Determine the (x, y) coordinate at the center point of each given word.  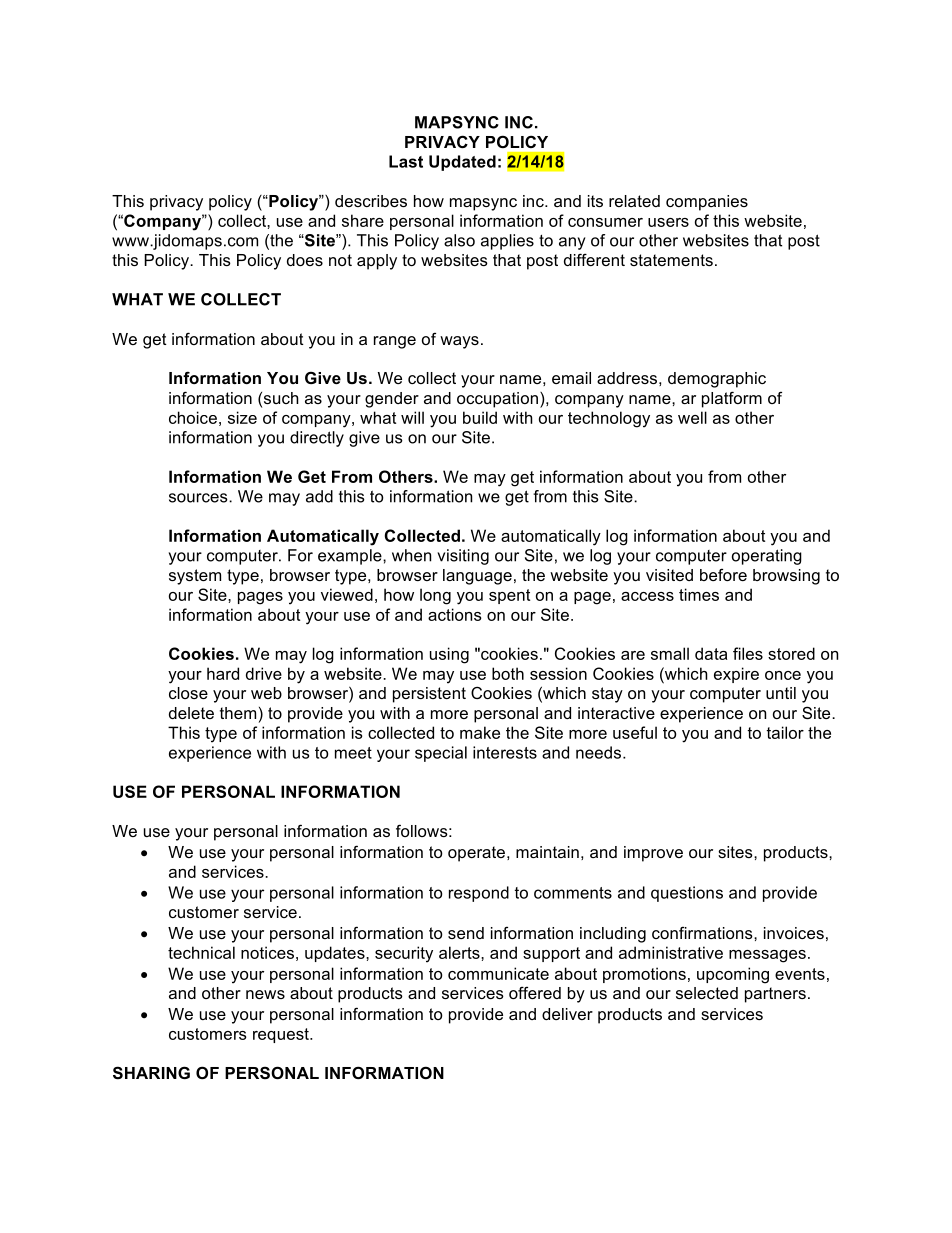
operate (476, 854)
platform (732, 399)
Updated (462, 163)
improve (653, 854)
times (699, 594)
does (305, 260)
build (480, 417)
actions (455, 614)
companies (707, 203)
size (242, 417)
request (282, 1035)
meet (353, 753)
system (195, 577)
